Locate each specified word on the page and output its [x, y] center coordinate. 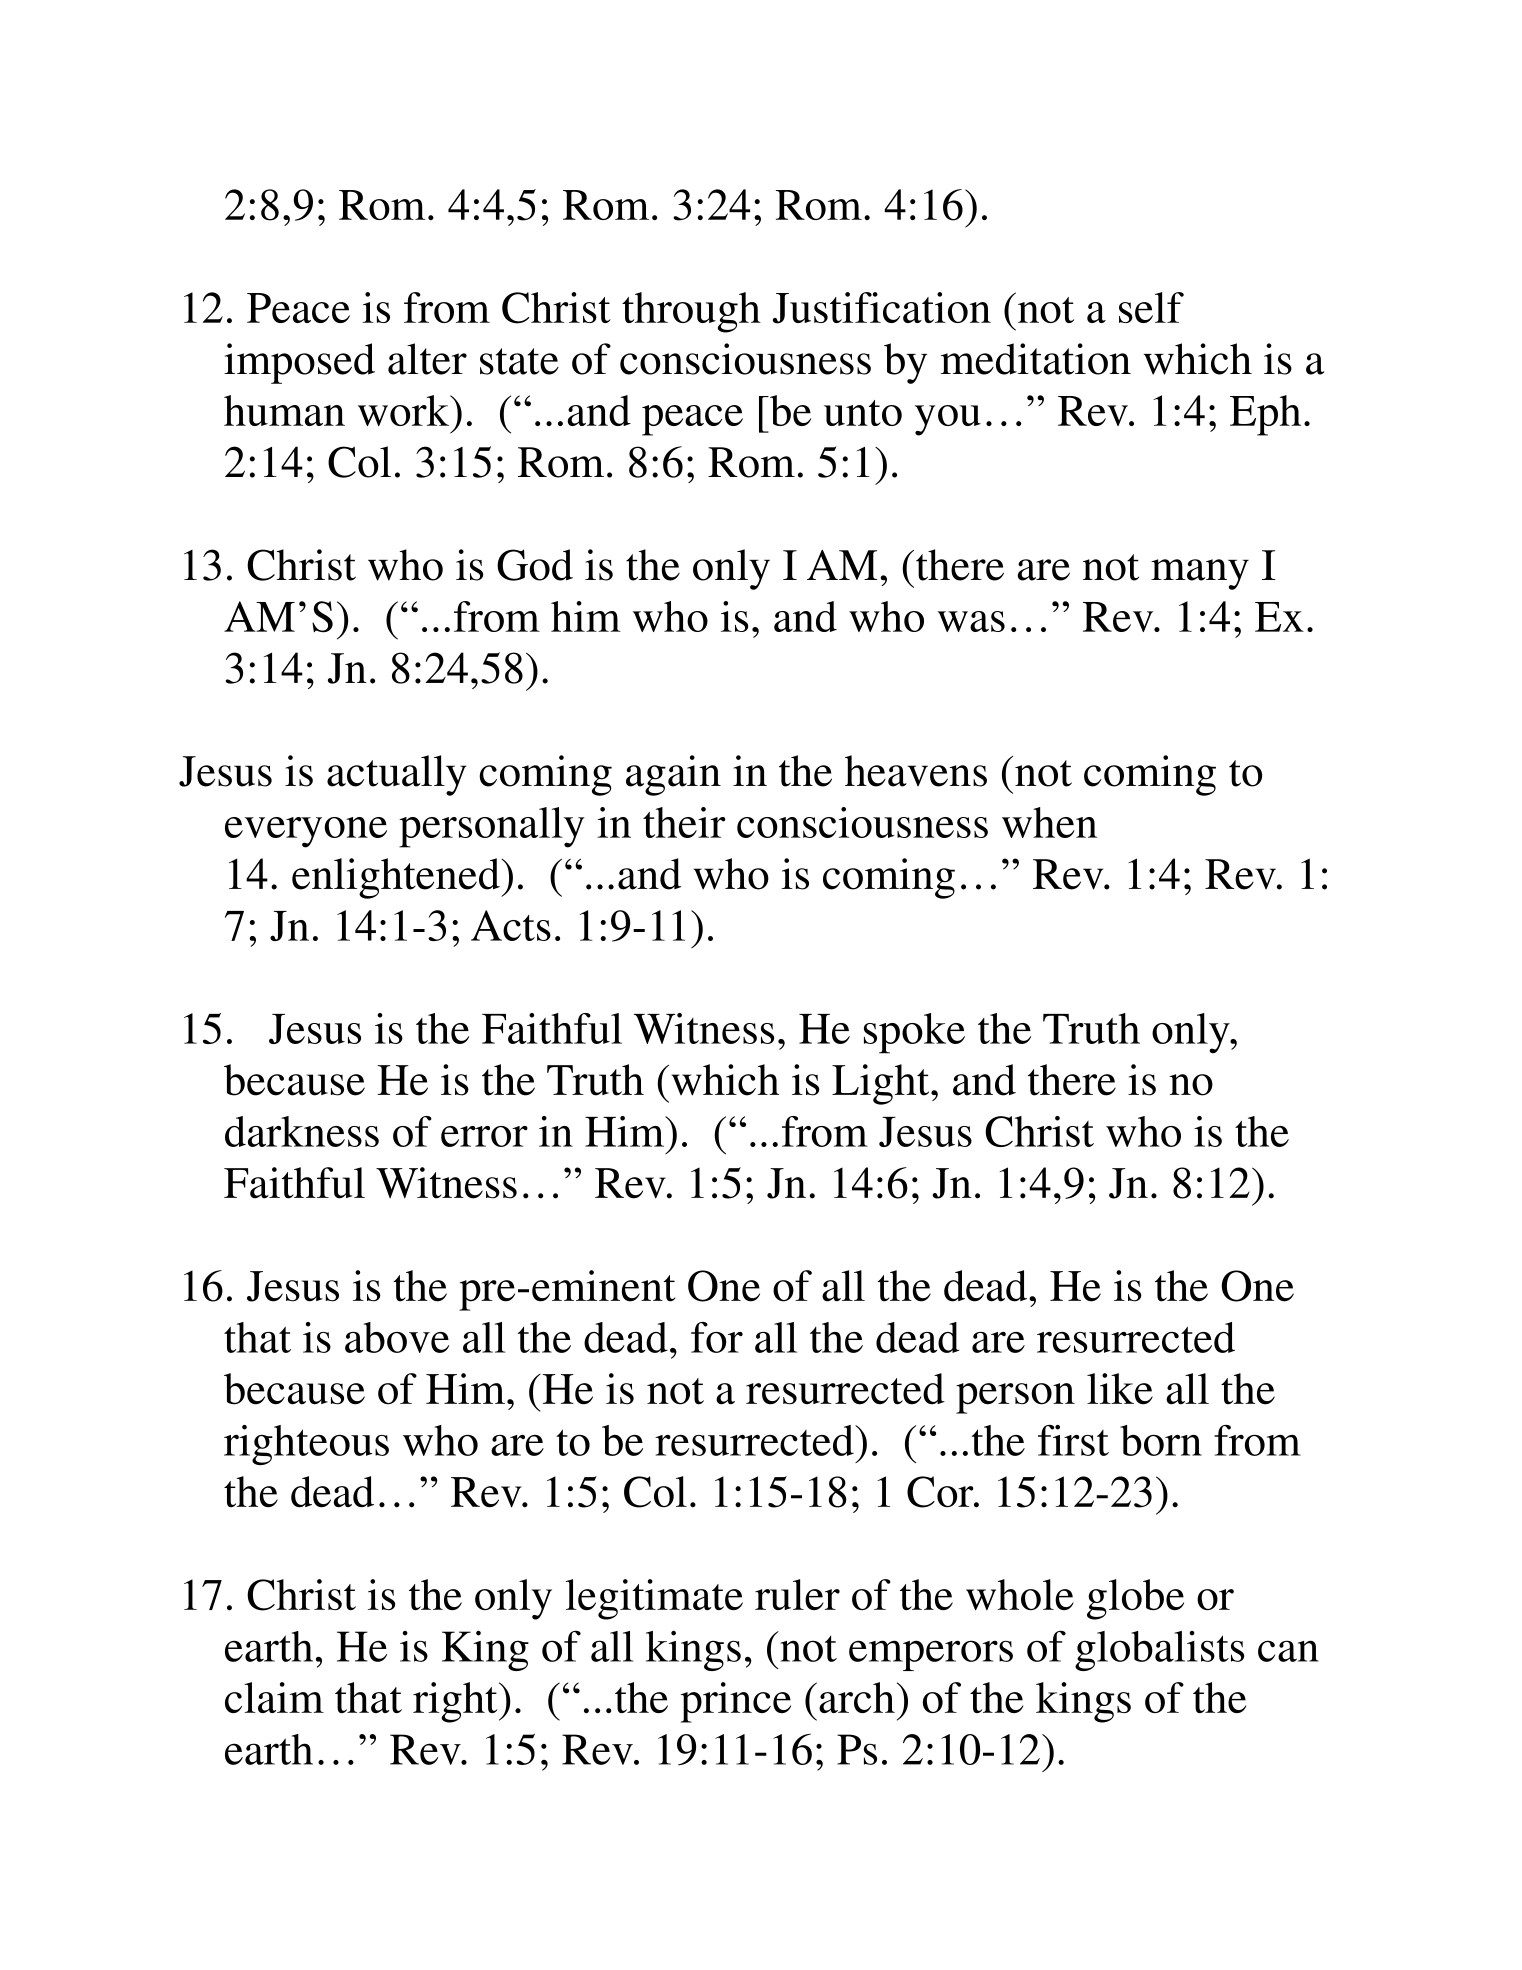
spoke [914, 1033]
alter [427, 359]
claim [274, 1697]
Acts [511, 925]
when [1049, 822]
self [1151, 307]
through [691, 312]
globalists [1159, 1651]
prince [736, 1702]
